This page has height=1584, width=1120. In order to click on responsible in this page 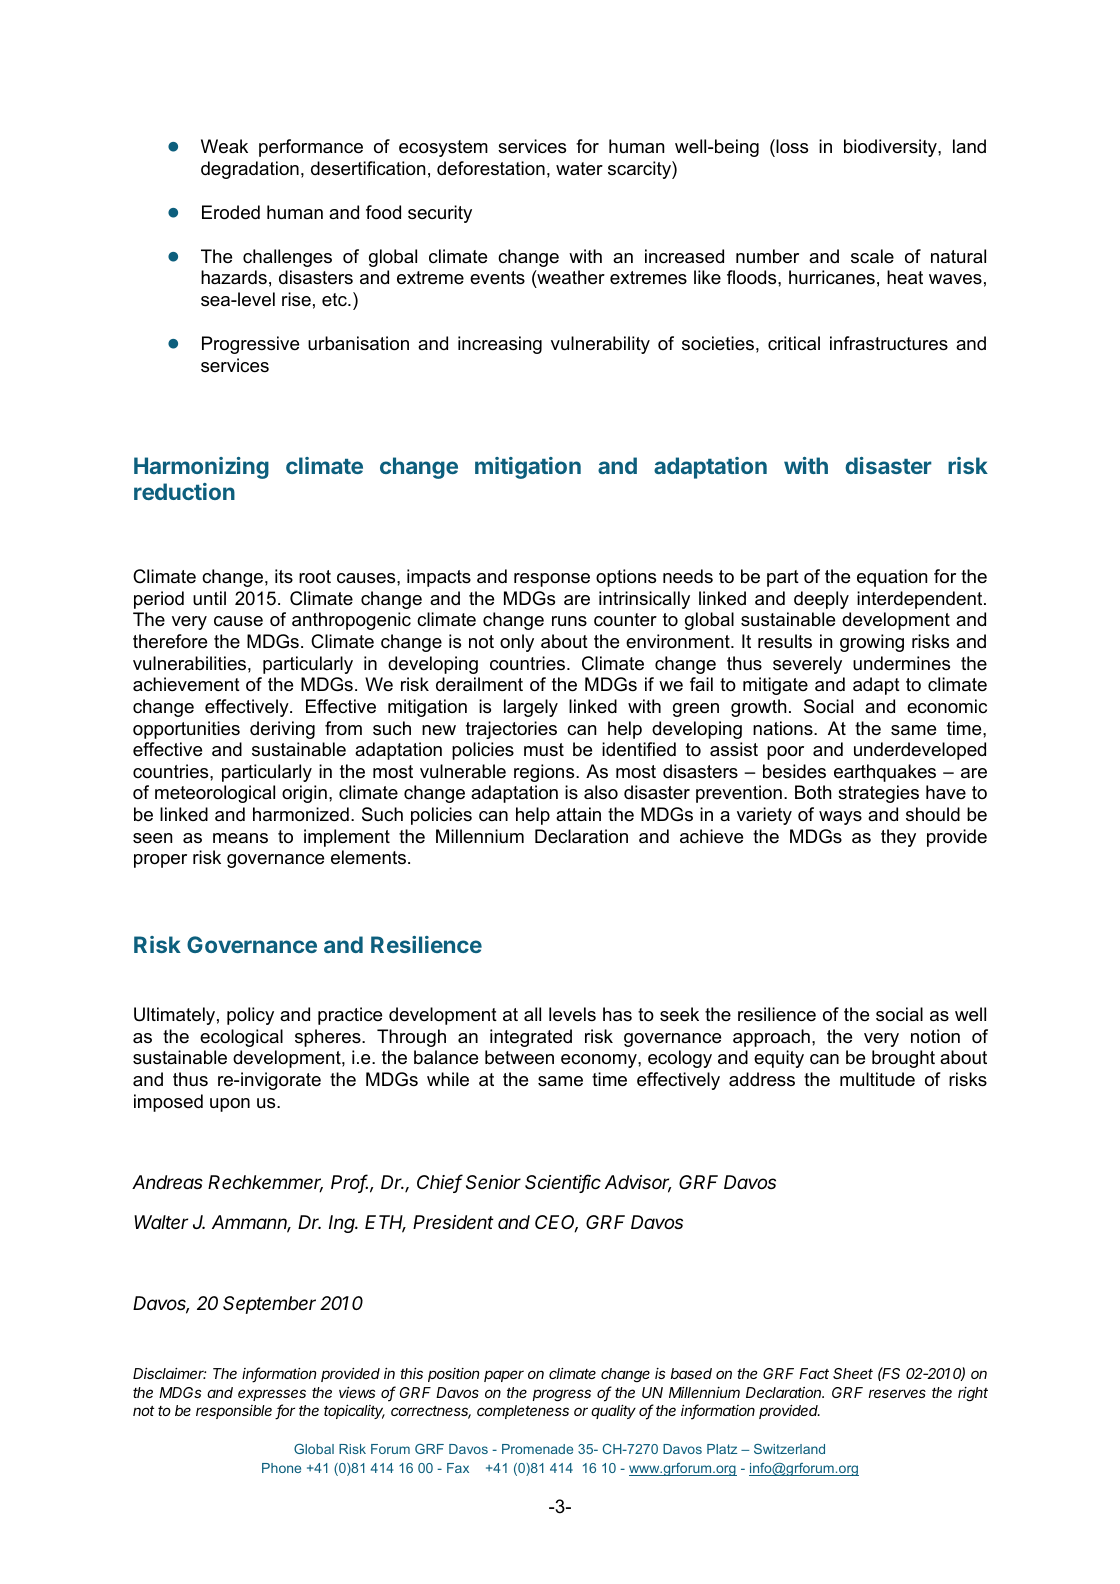, I will do `click(234, 1412)`.
